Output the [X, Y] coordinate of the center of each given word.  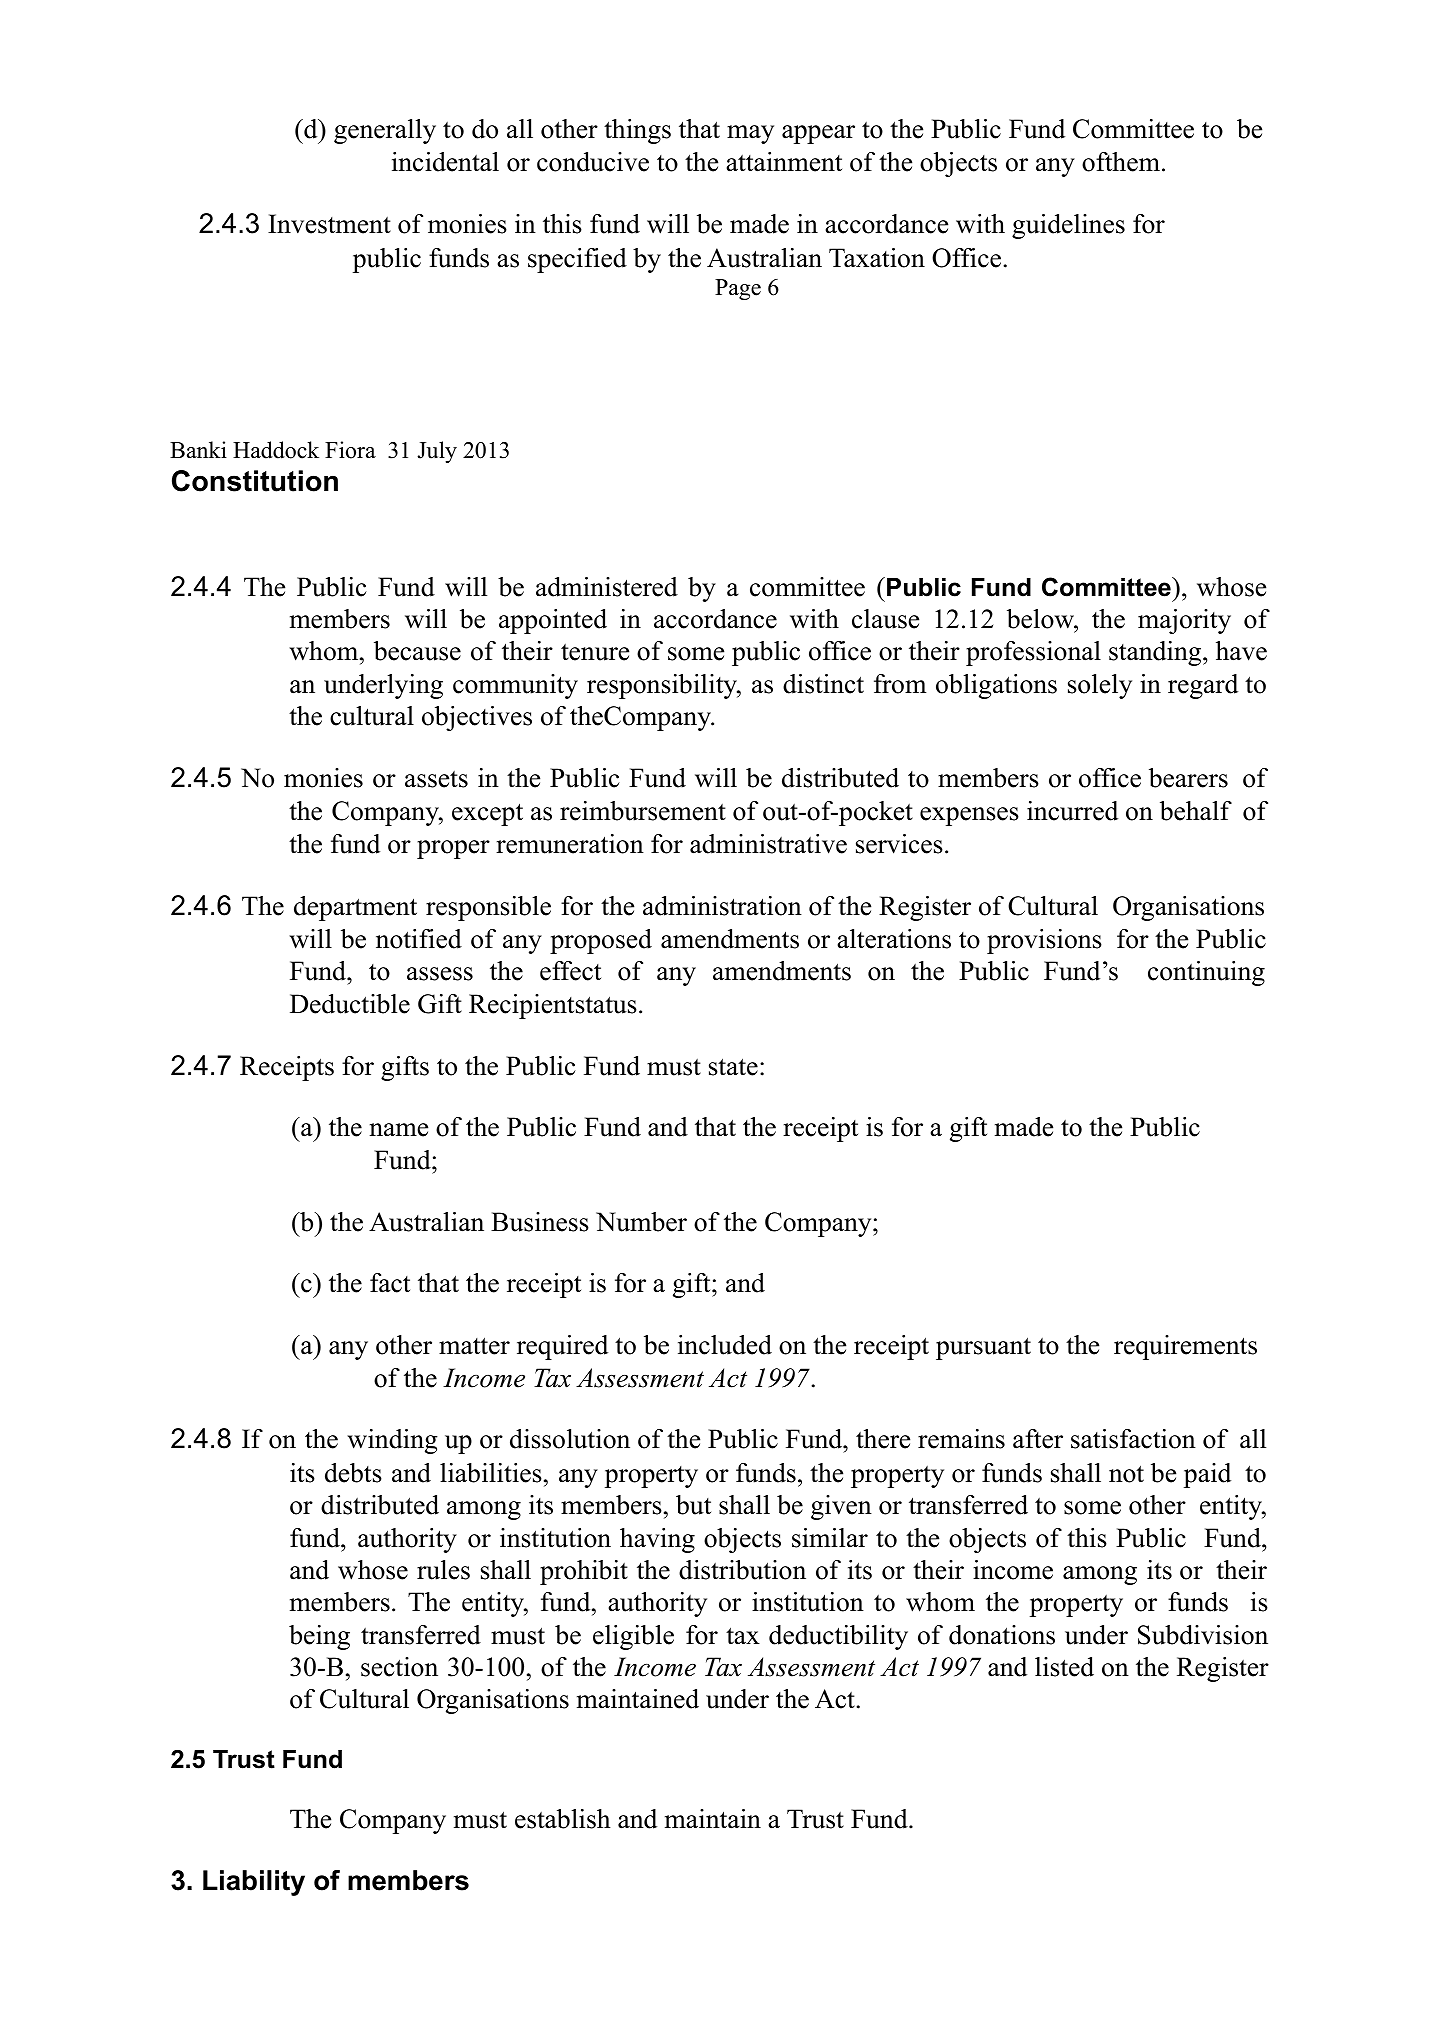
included [725, 1345]
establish [563, 1819]
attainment [784, 162]
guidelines [1068, 226]
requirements [1185, 1347]
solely [1100, 686]
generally [385, 131]
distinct [823, 684]
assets [436, 779]
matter [474, 1346]
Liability [254, 1883]
